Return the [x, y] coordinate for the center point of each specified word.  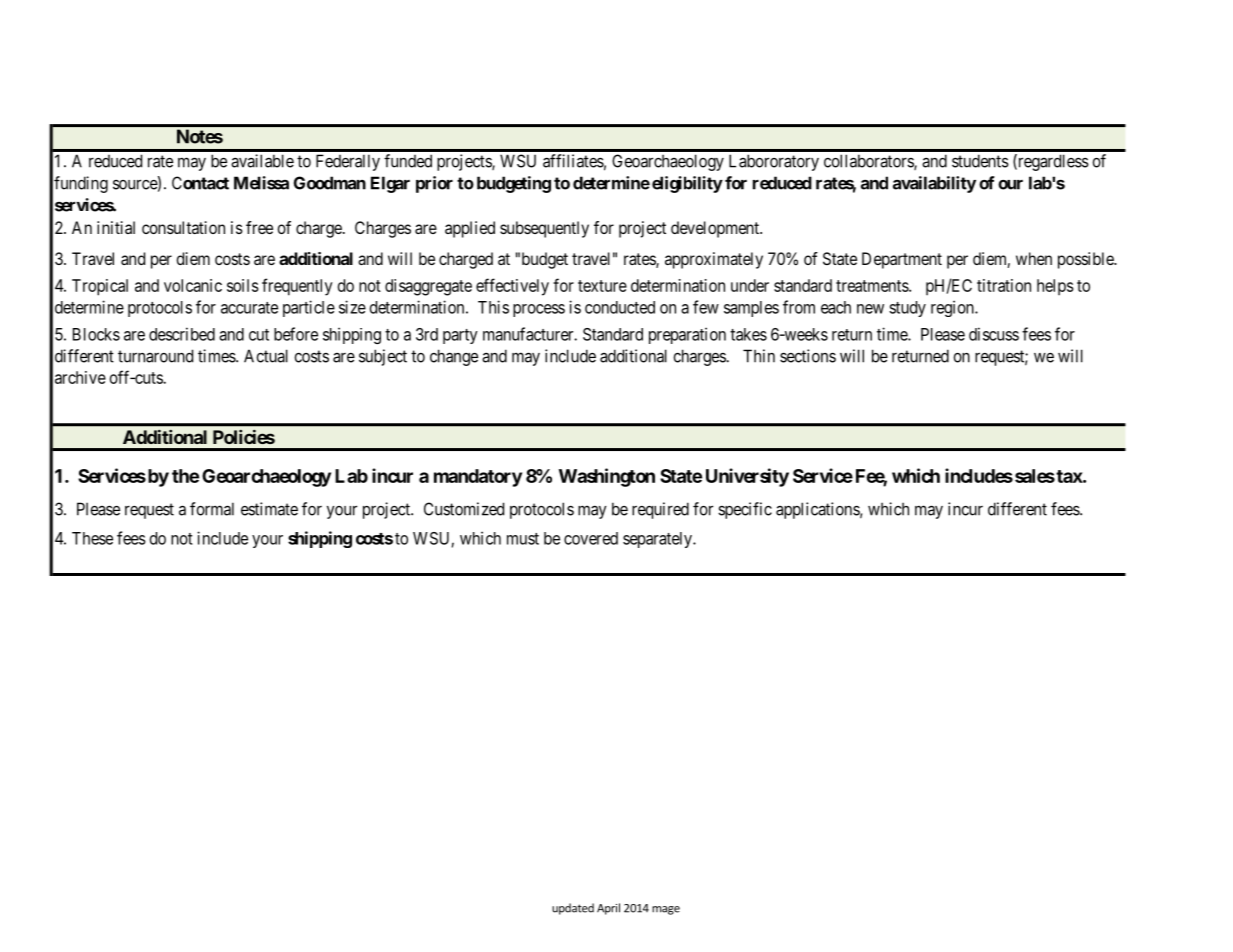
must [523, 539]
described [182, 334]
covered [591, 538]
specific [745, 510]
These [92, 538]
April [608, 909]
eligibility [687, 184]
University [747, 477]
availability [934, 184]
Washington [607, 477]
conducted [620, 307]
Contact [200, 183]
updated [573, 909]
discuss [994, 334]
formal [212, 509]
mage [666, 910]
